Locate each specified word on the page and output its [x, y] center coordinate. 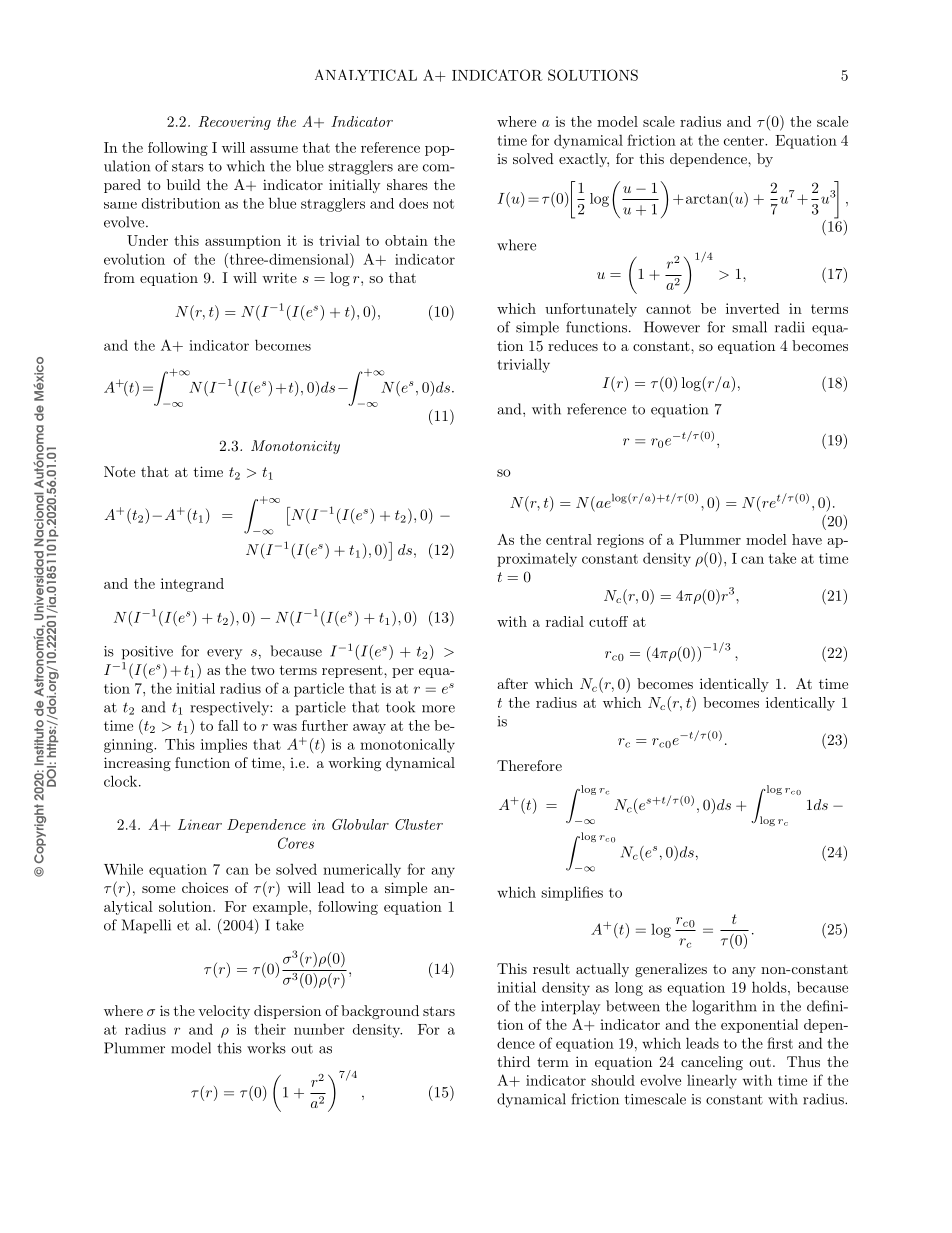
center [745, 141]
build [184, 184]
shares [407, 184]
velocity [224, 1012]
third [513, 1061]
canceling [712, 1063]
